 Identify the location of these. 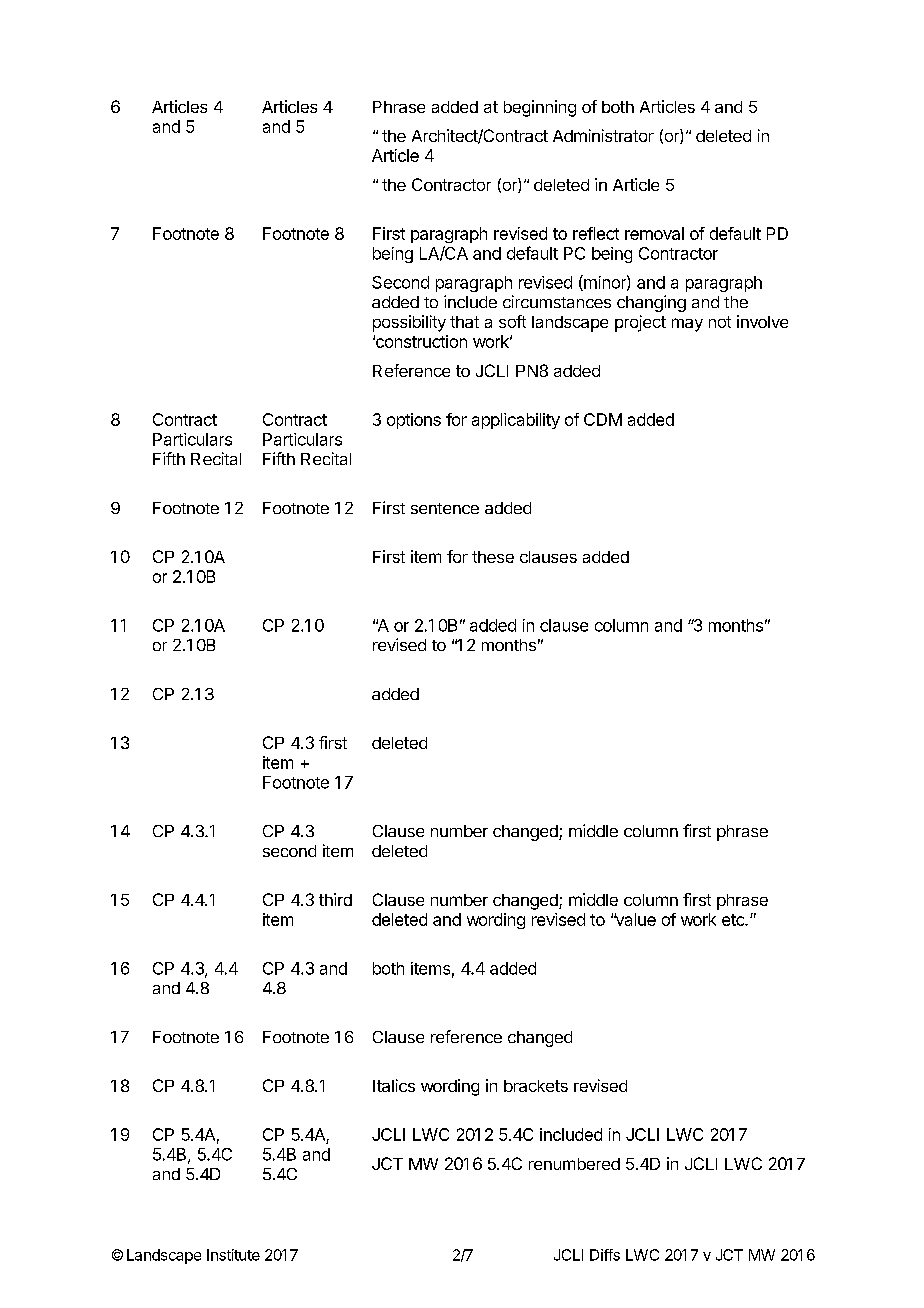
(493, 557).
